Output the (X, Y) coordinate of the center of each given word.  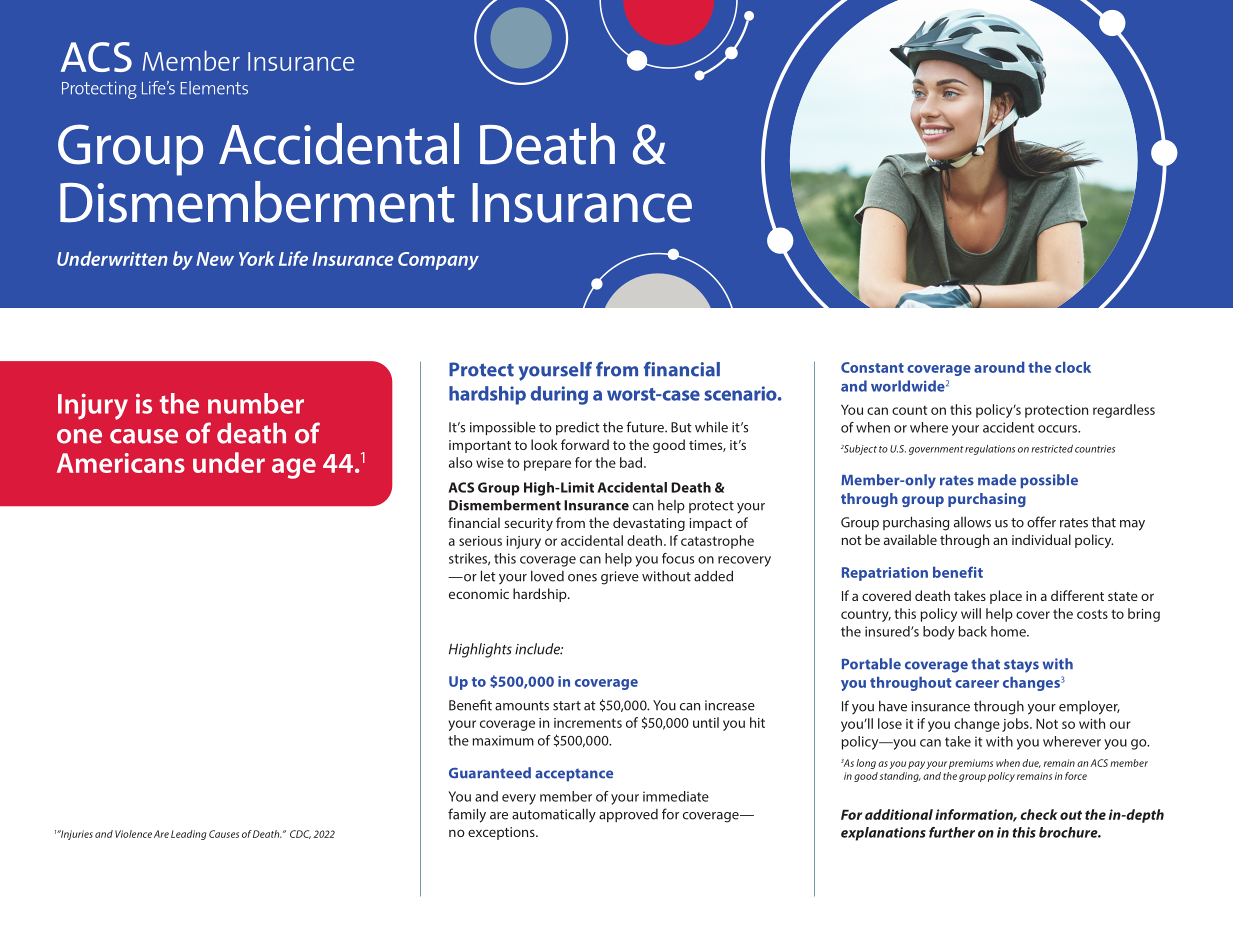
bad (632, 462)
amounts (522, 706)
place (1006, 597)
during (559, 395)
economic (479, 594)
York (257, 258)
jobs (1016, 725)
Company (438, 261)
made (997, 480)
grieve (620, 578)
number (256, 403)
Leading (189, 835)
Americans (121, 463)
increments (588, 723)
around (999, 367)
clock (1073, 367)
